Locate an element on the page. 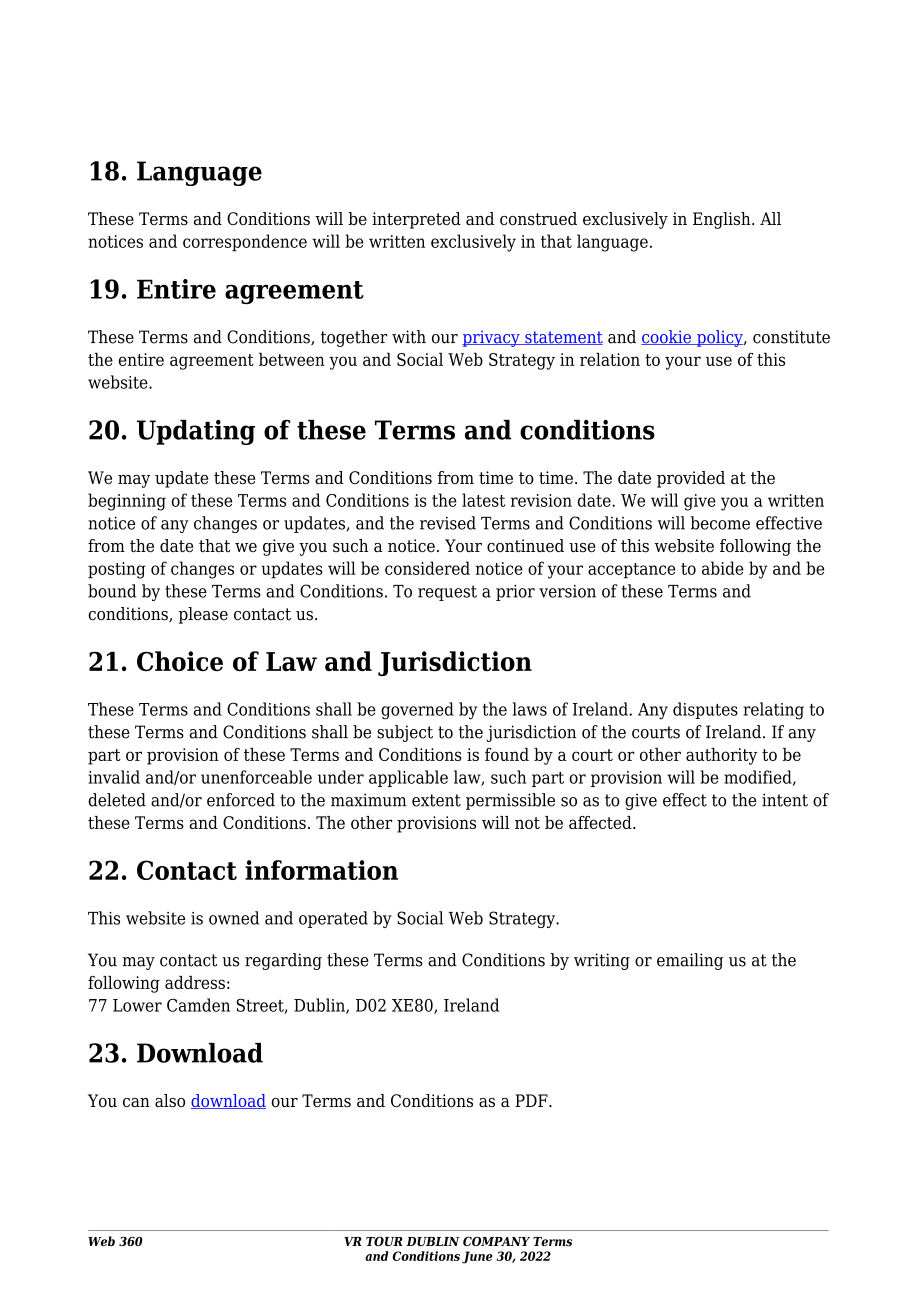  subject is located at coordinates (405, 733).
